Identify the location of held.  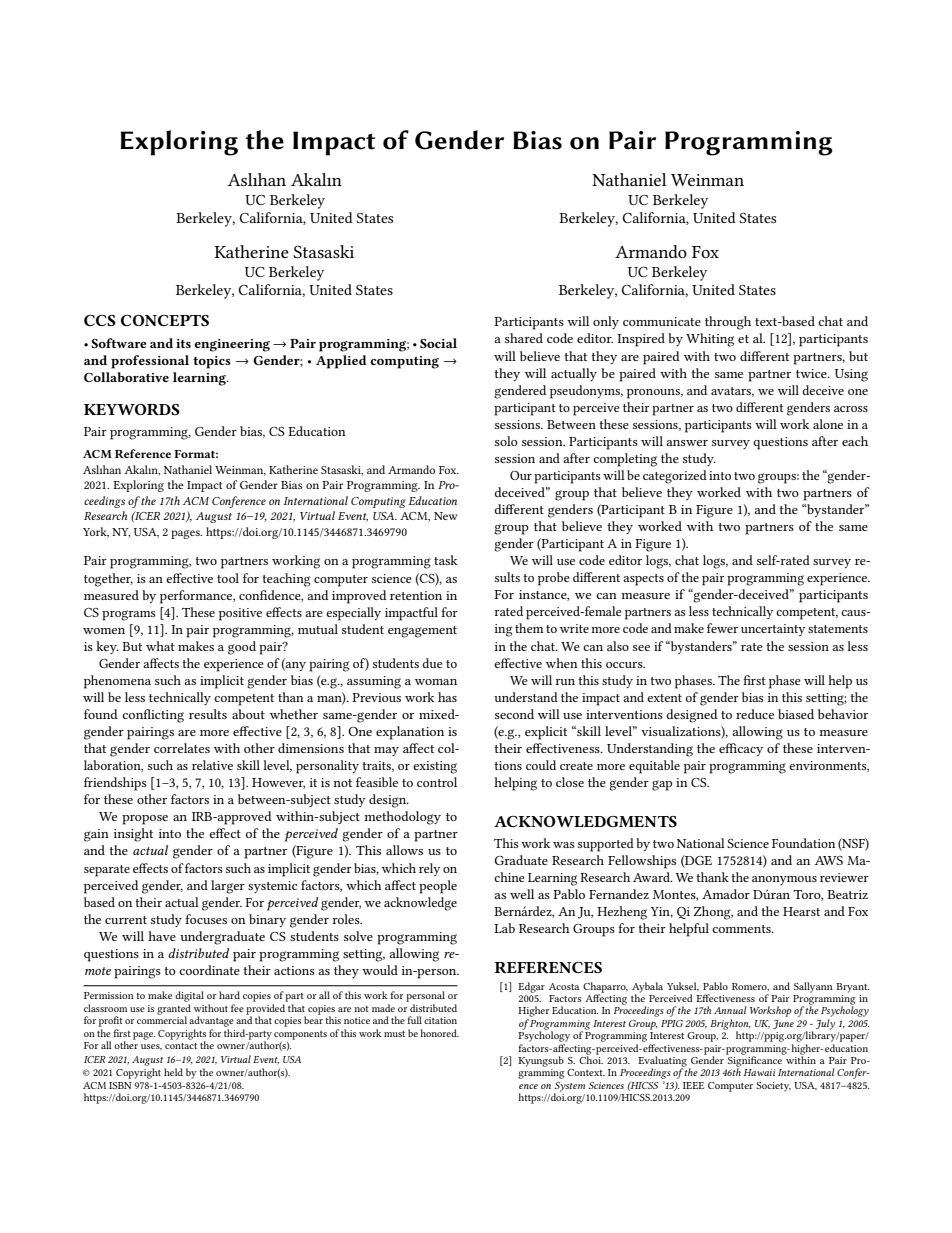
(173, 1072).
